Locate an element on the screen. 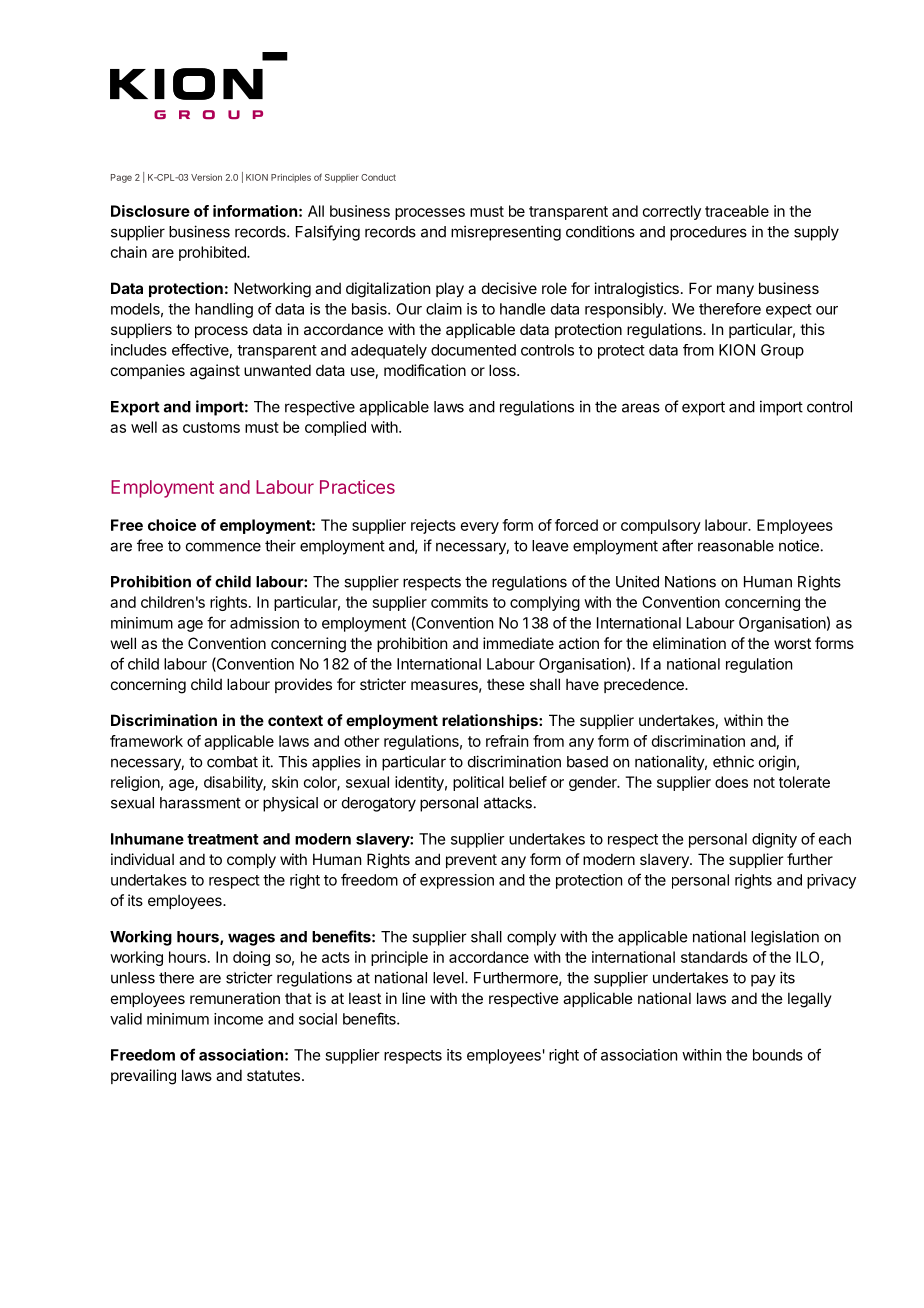  treatment is located at coordinates (223, 839).
